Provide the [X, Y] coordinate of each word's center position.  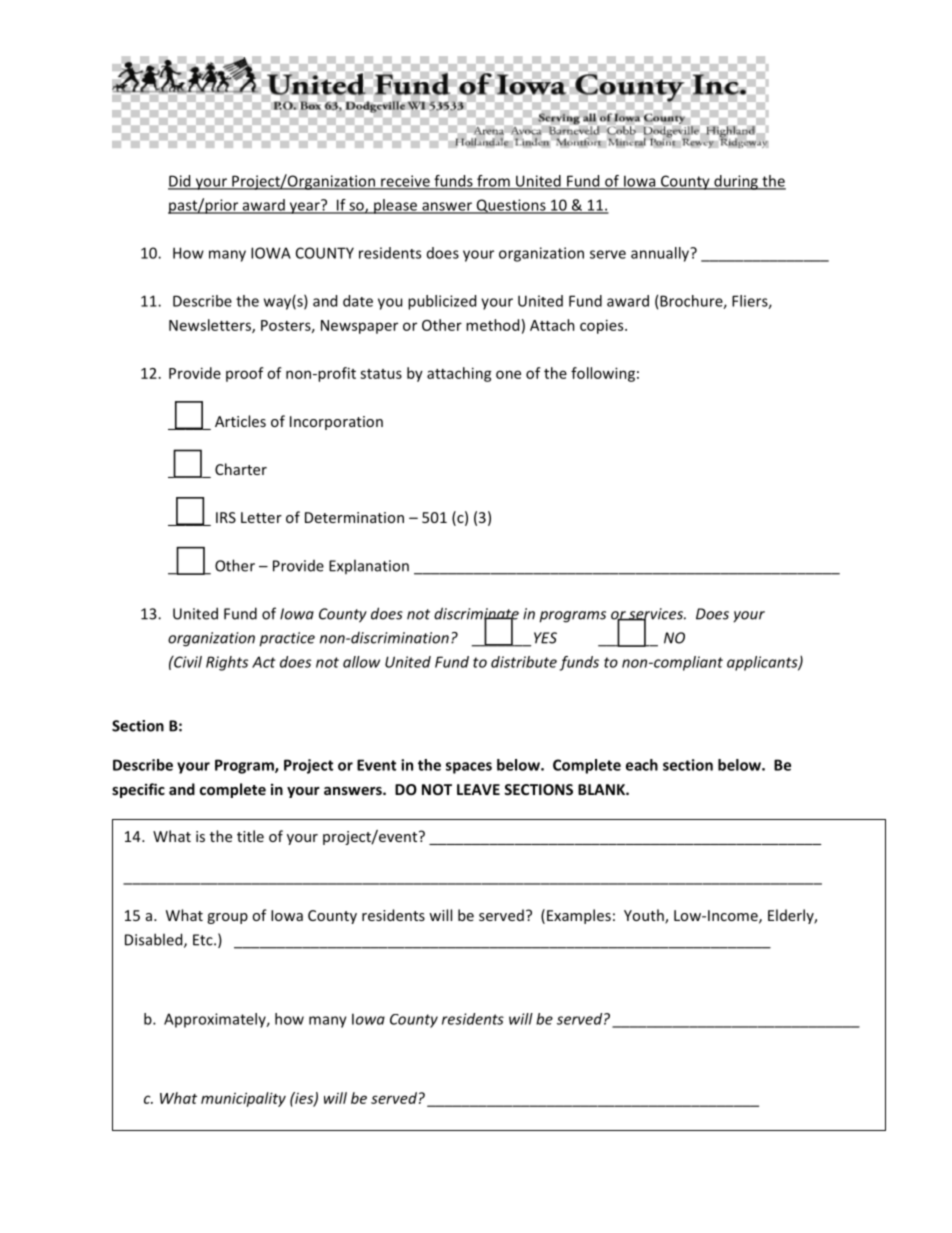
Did [180, 182]
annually [661, 254]
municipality [243, 1099]
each [642, 765]
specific [138, 790]
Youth [645, 916]
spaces [469, 768]
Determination [354, 517]
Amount [282, 948]
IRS [226, 517]
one [508, 374]
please [395, 206]
